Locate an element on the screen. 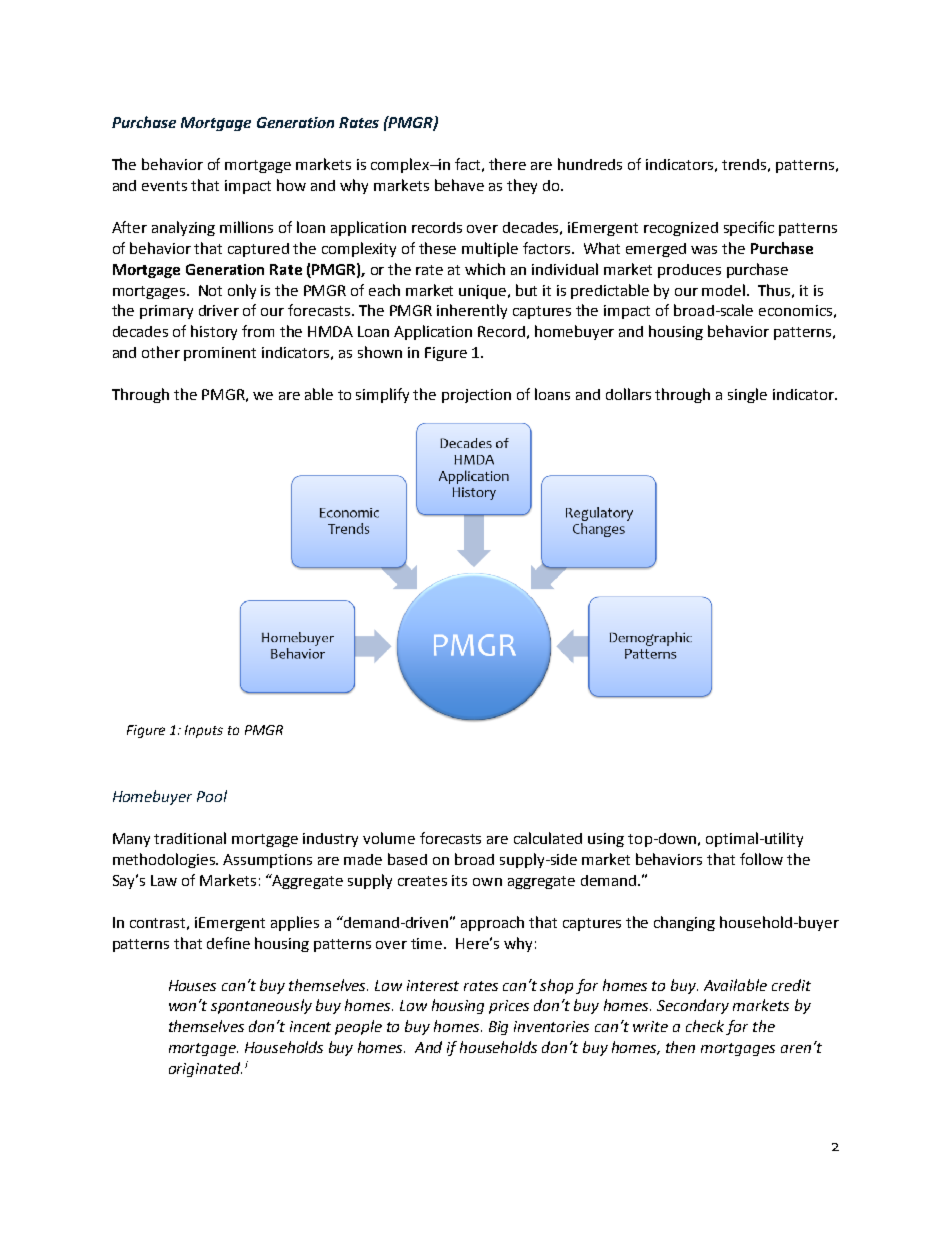 The width and height of the screenshot is (952, 1233). behave is located at coordinates (459, 185).
